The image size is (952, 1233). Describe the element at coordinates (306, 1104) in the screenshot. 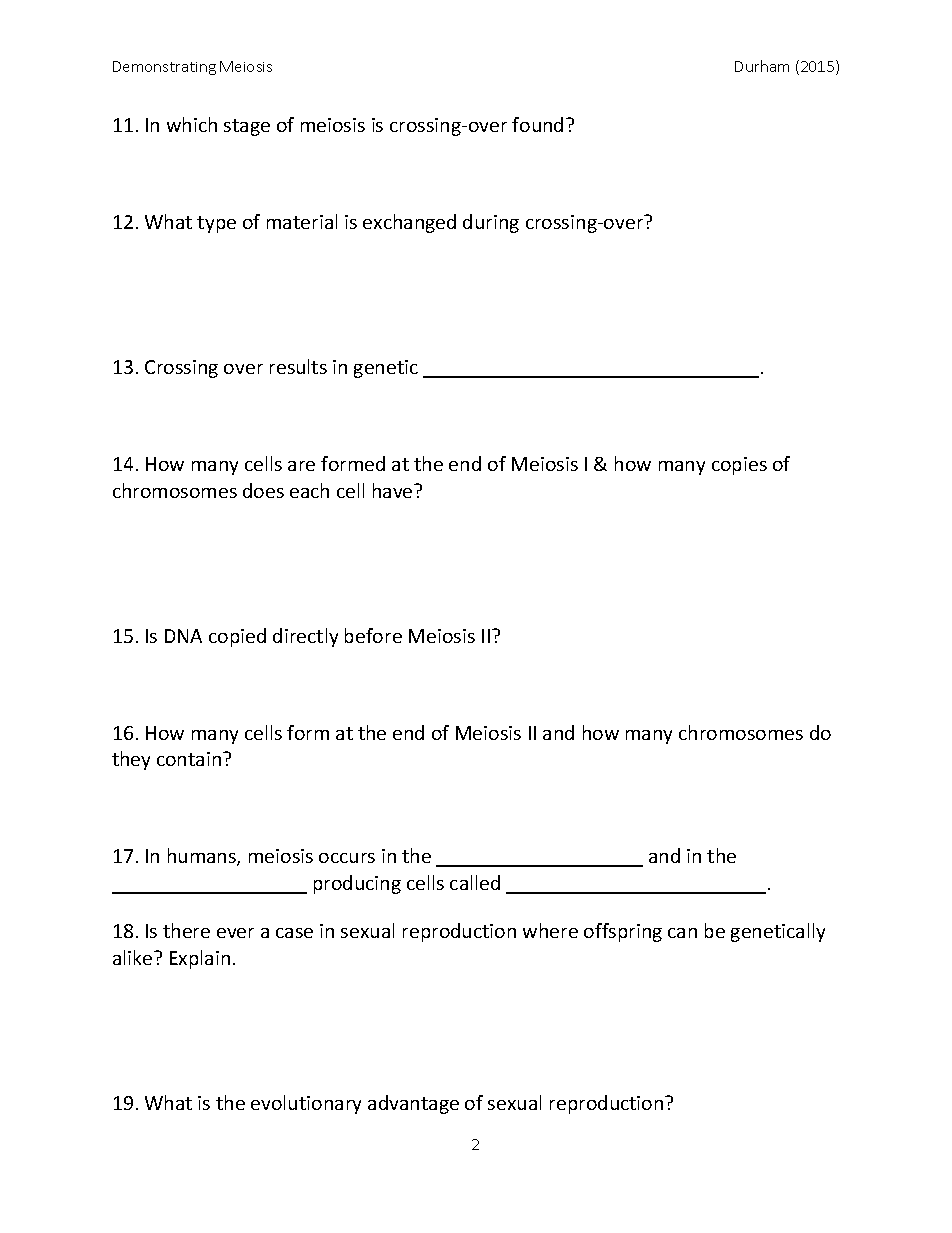

I see `evolutionary` at that location.
